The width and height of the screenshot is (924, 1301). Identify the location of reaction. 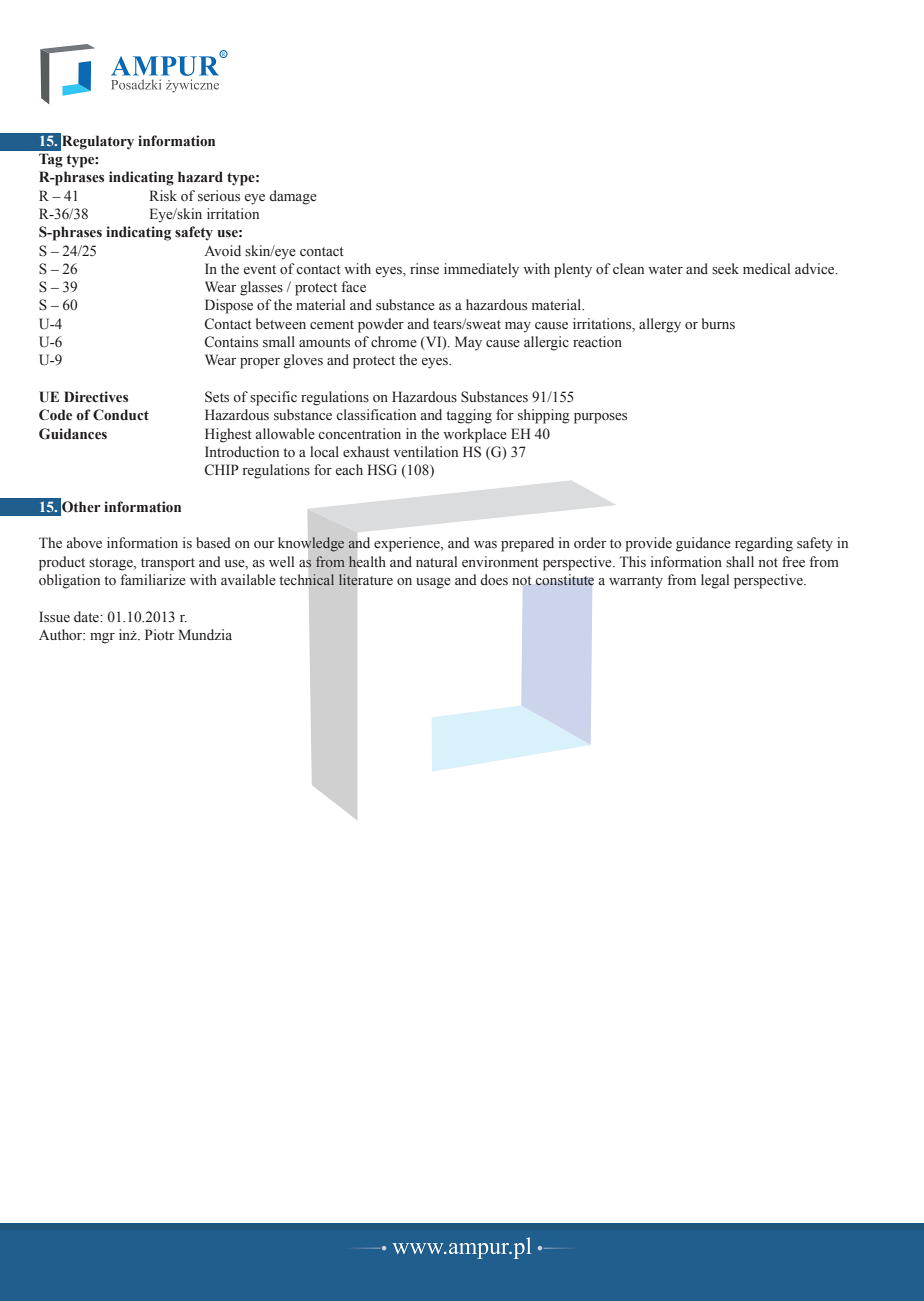
(597, 342).
